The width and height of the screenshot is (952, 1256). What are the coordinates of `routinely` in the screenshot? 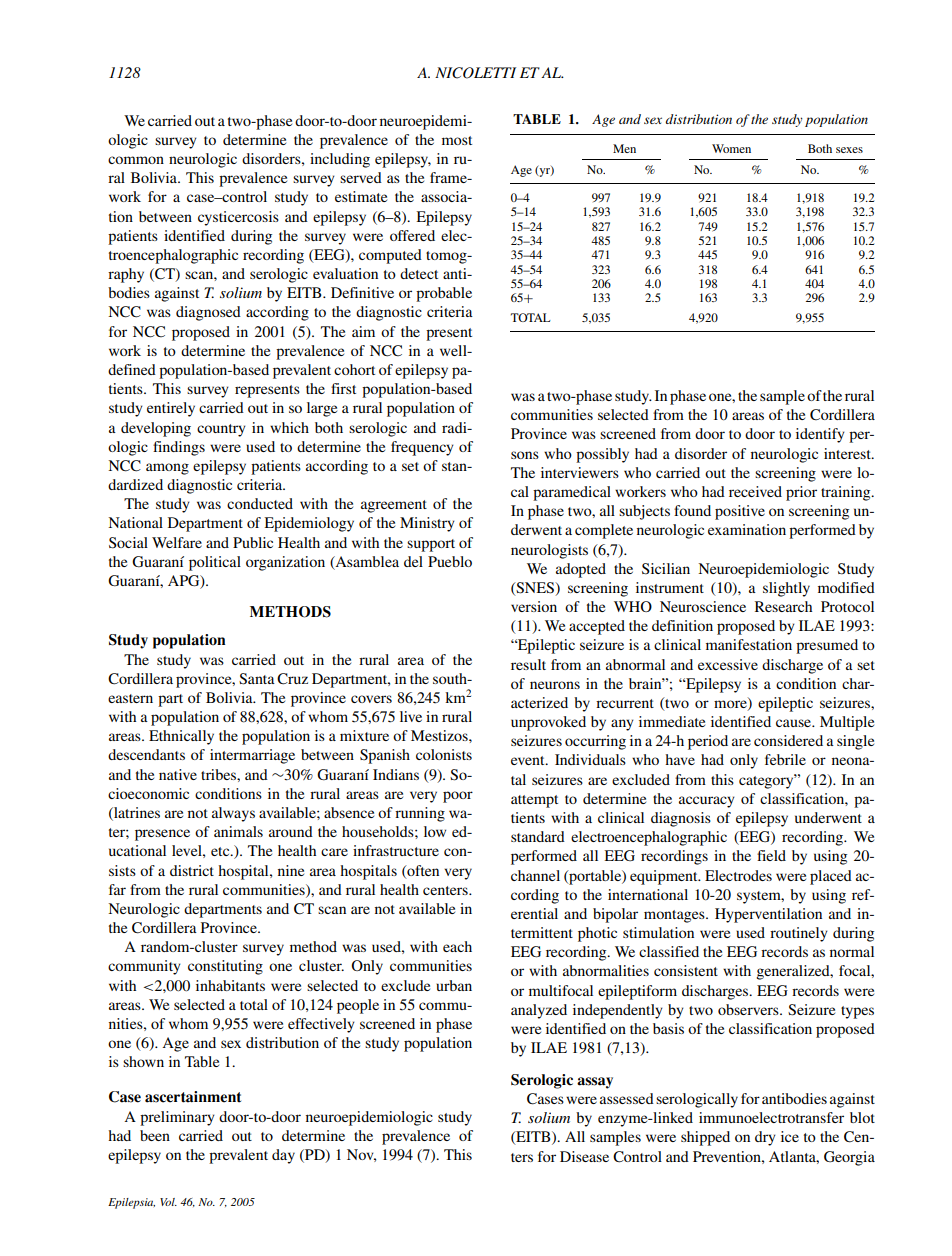 It's located at (799, 934).
